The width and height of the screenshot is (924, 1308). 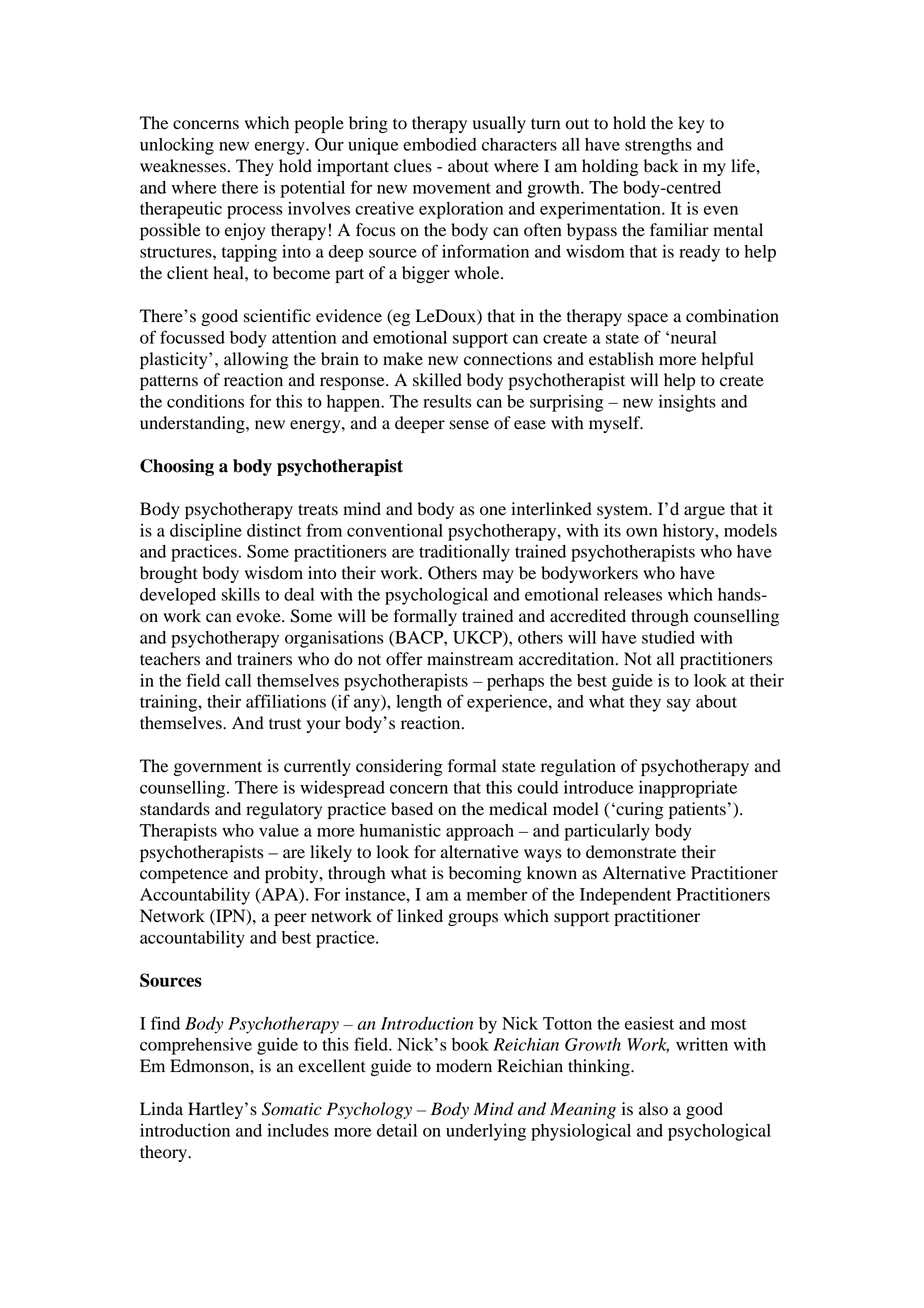 What do you see at coordinates (486, 1132) in the screenshot?
I see `underlying` at bounding box center [486, 1132].
